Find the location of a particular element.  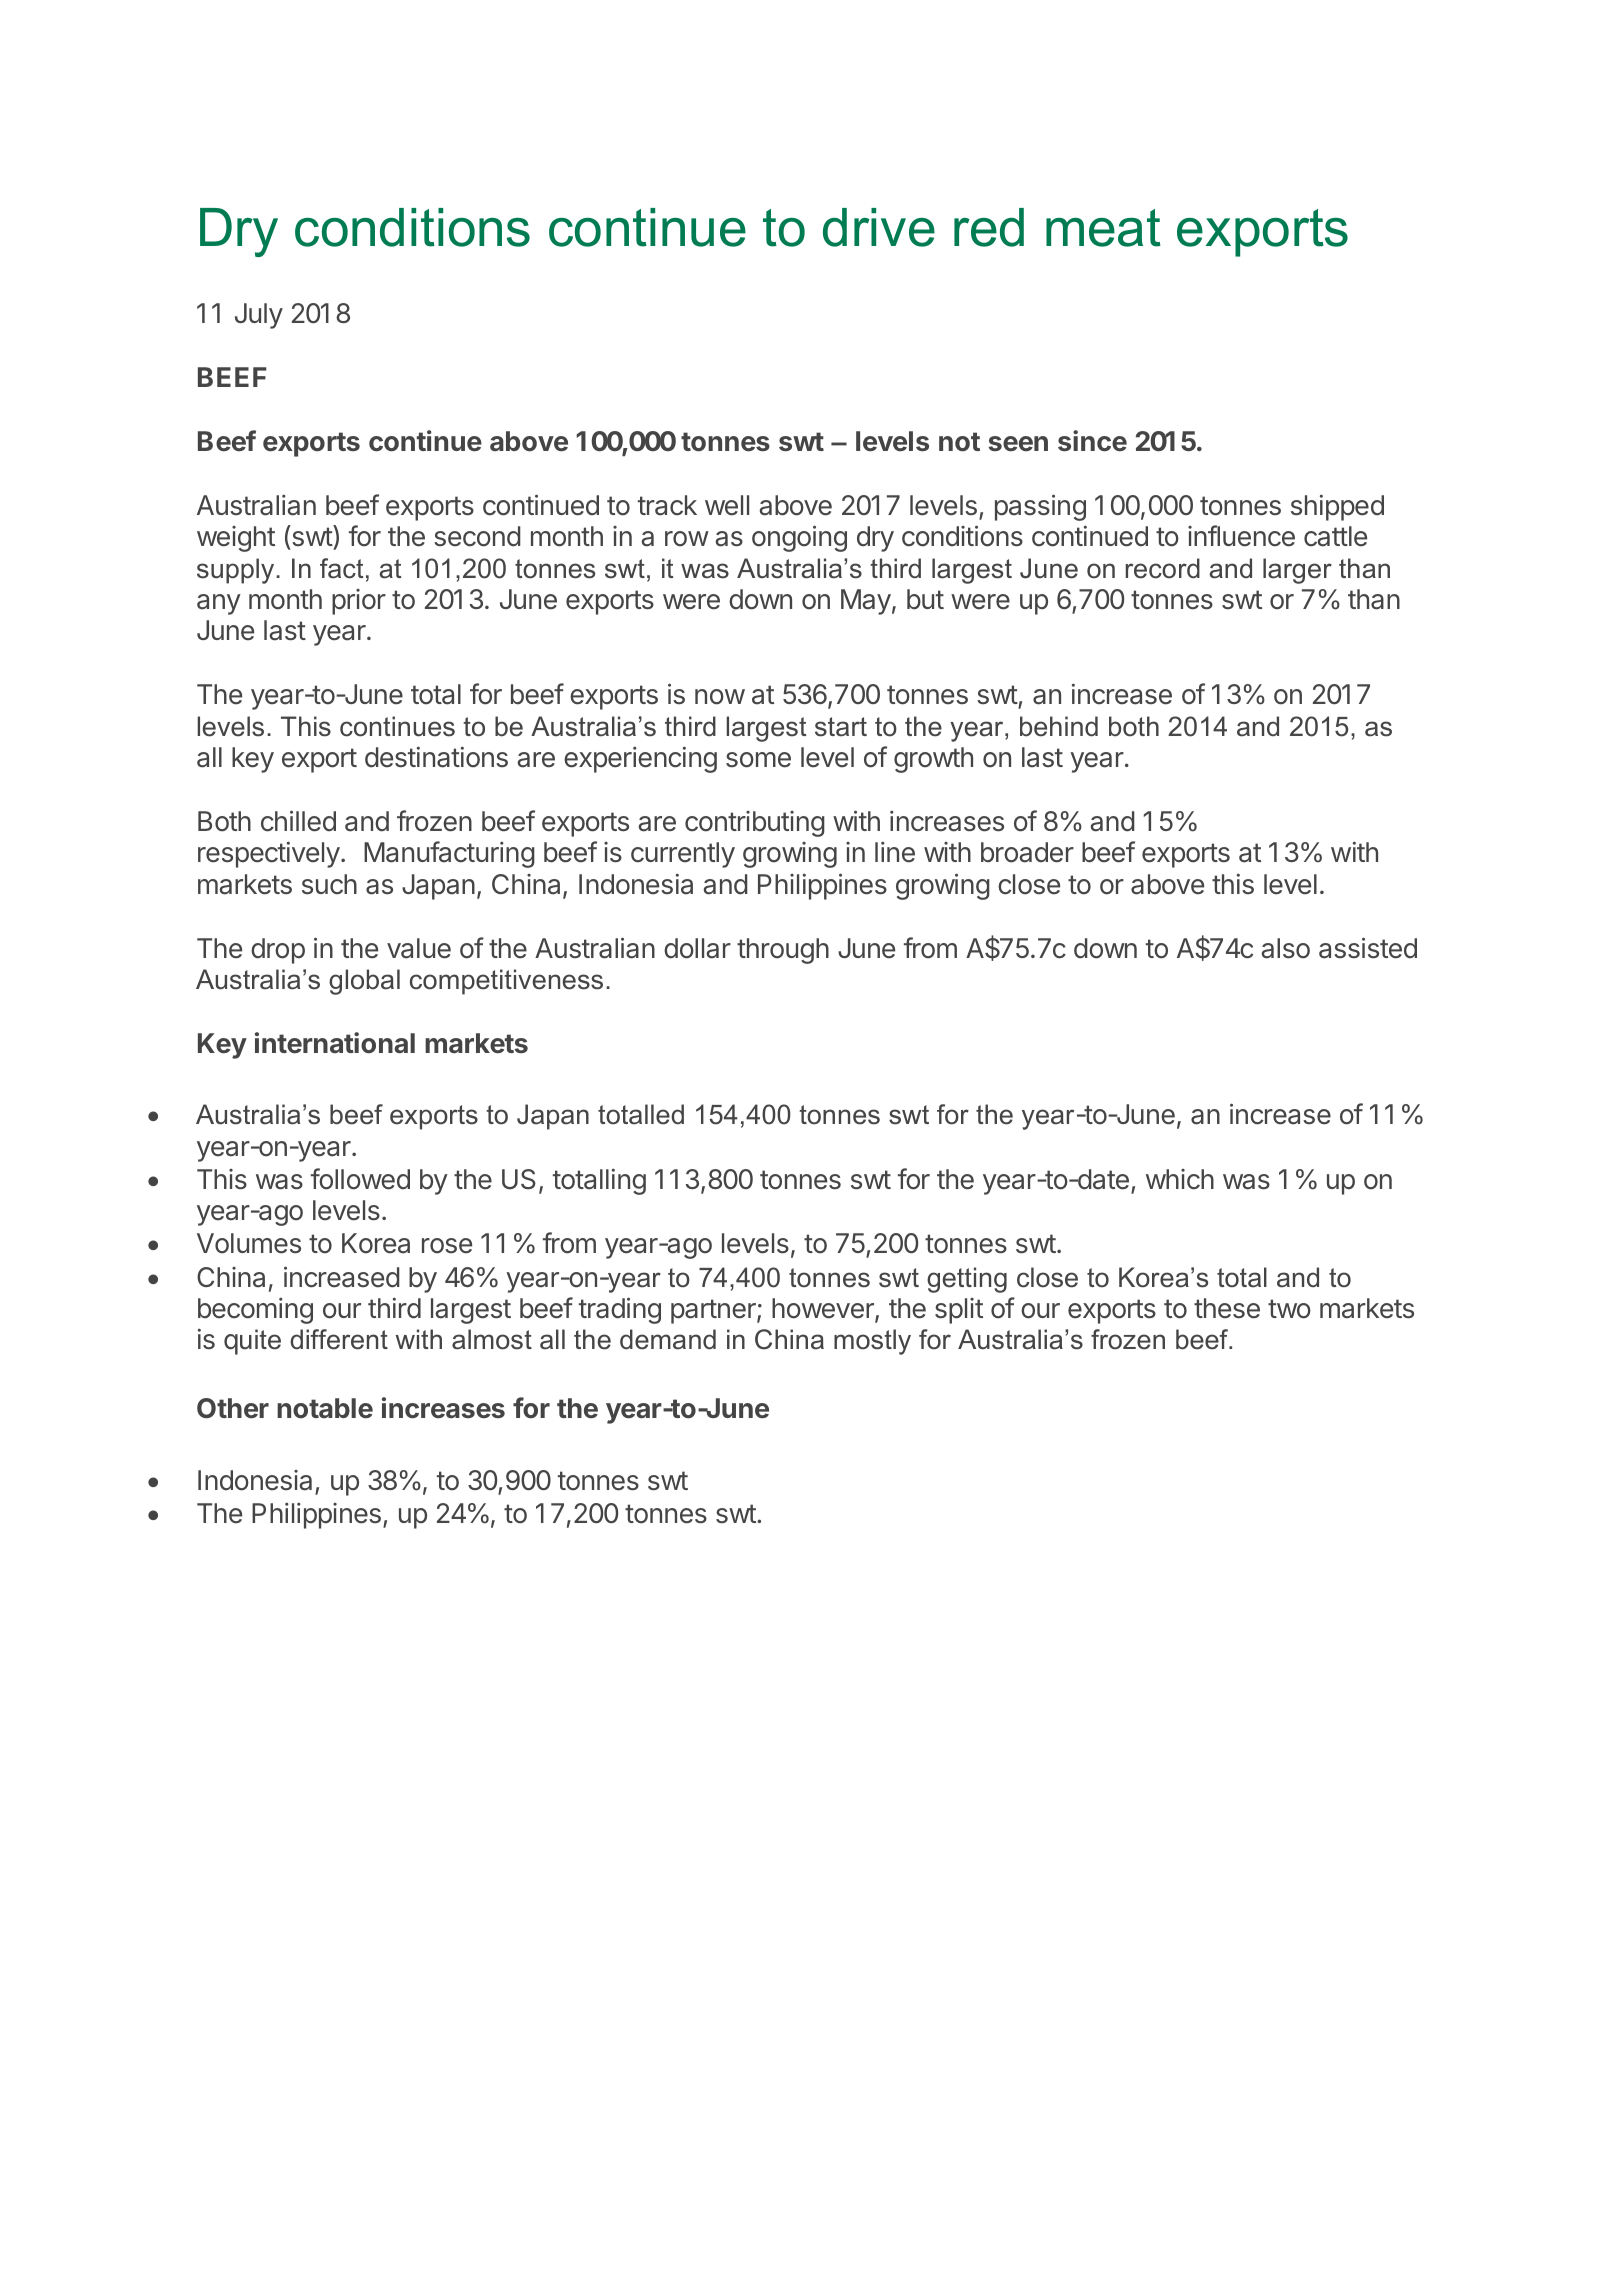

which is located at coordinates (1180, 1179).
